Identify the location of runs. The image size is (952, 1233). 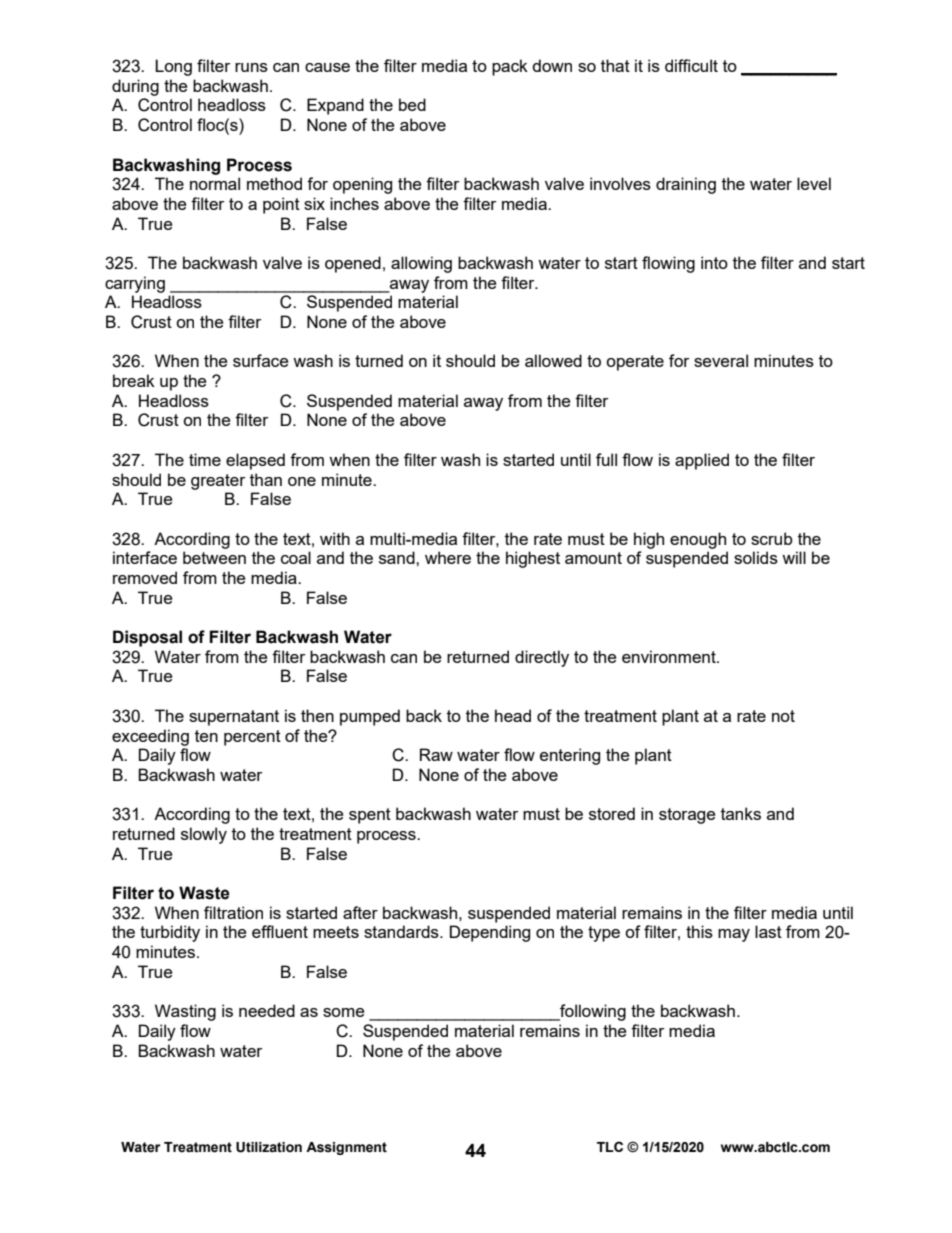
(251, 67).
